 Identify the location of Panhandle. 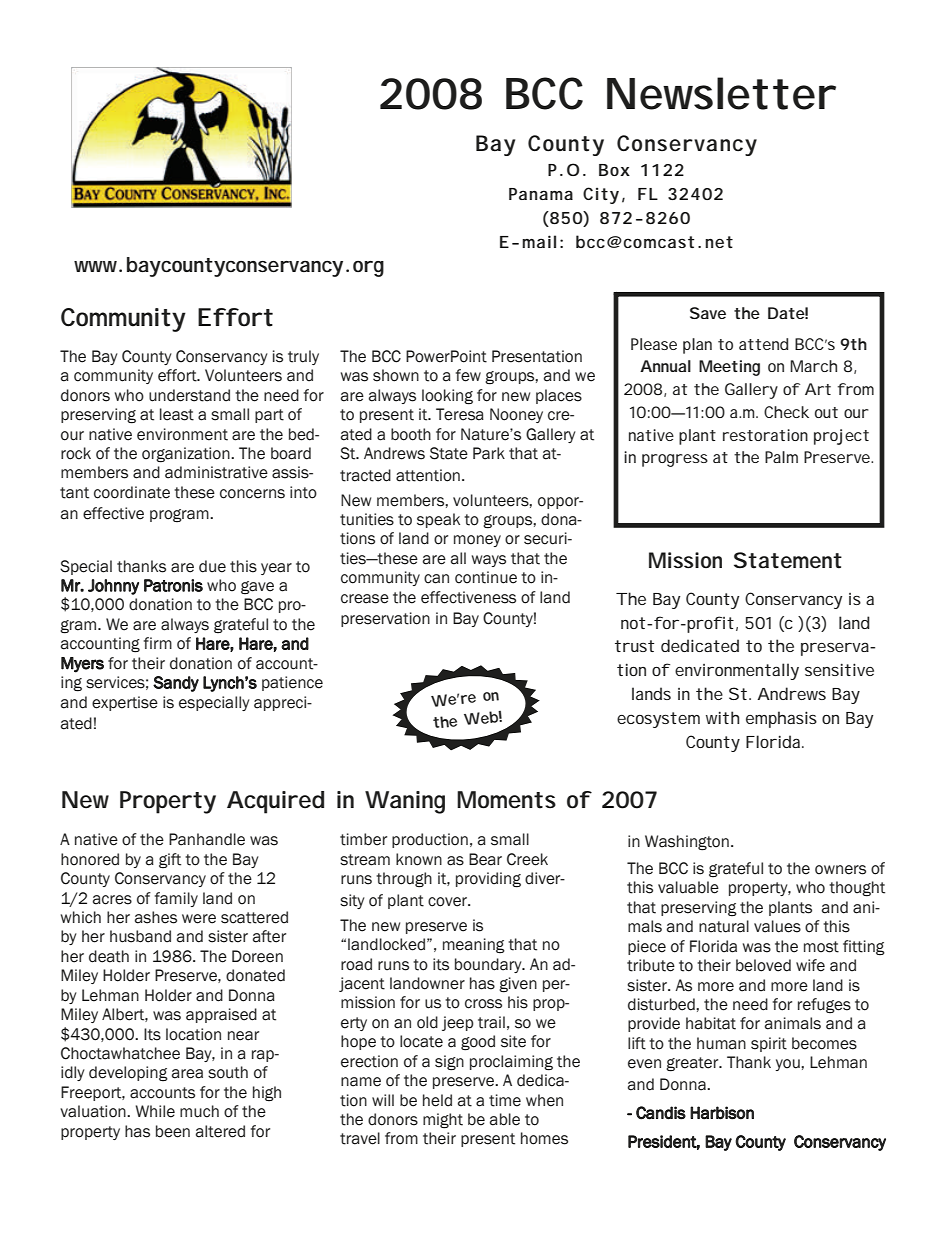
(207, 839).
